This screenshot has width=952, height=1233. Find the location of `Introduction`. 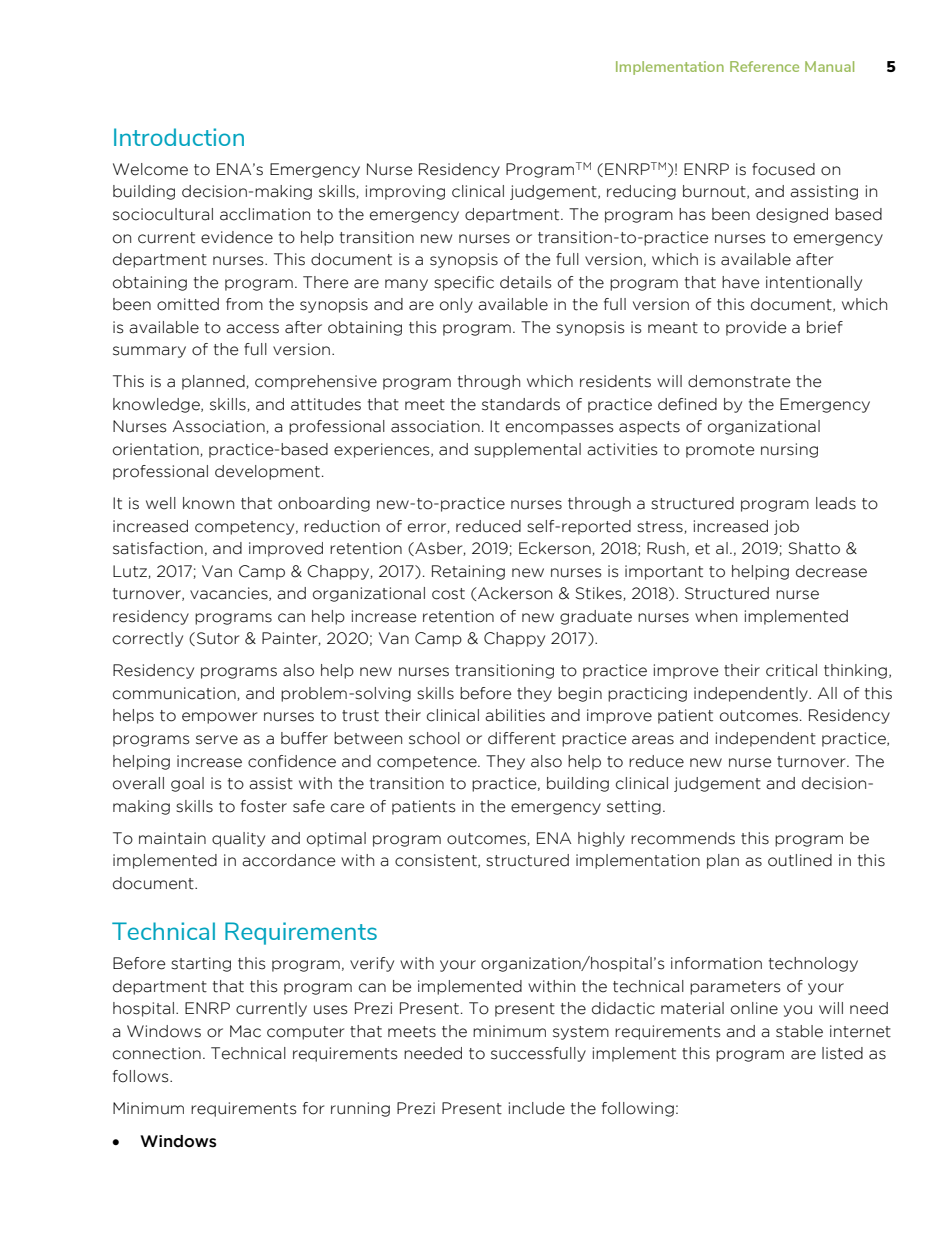

Introduction is located at coordinates (179, 137).
